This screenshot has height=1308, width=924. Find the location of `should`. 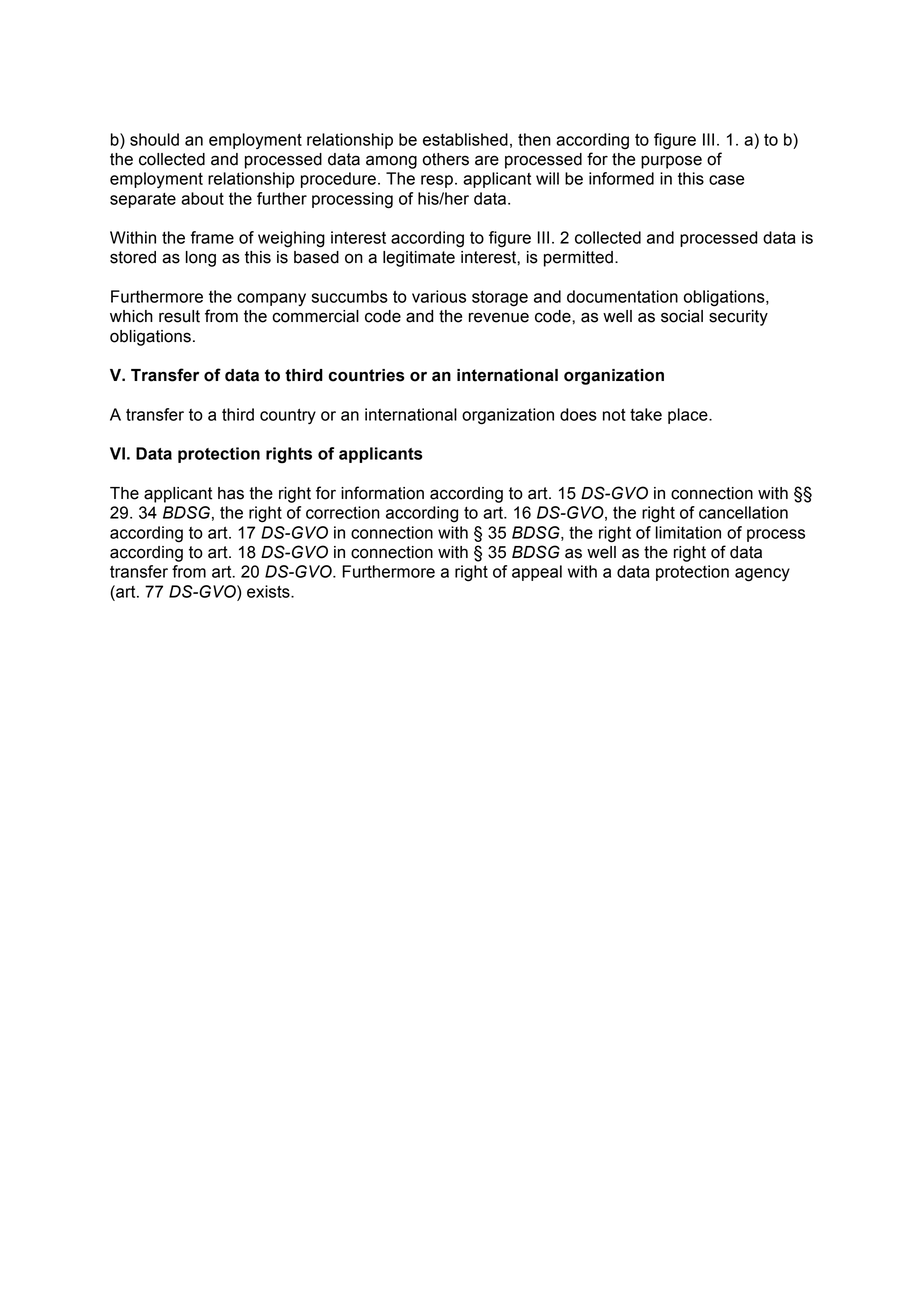

should is located at coordinates (154, 139).
